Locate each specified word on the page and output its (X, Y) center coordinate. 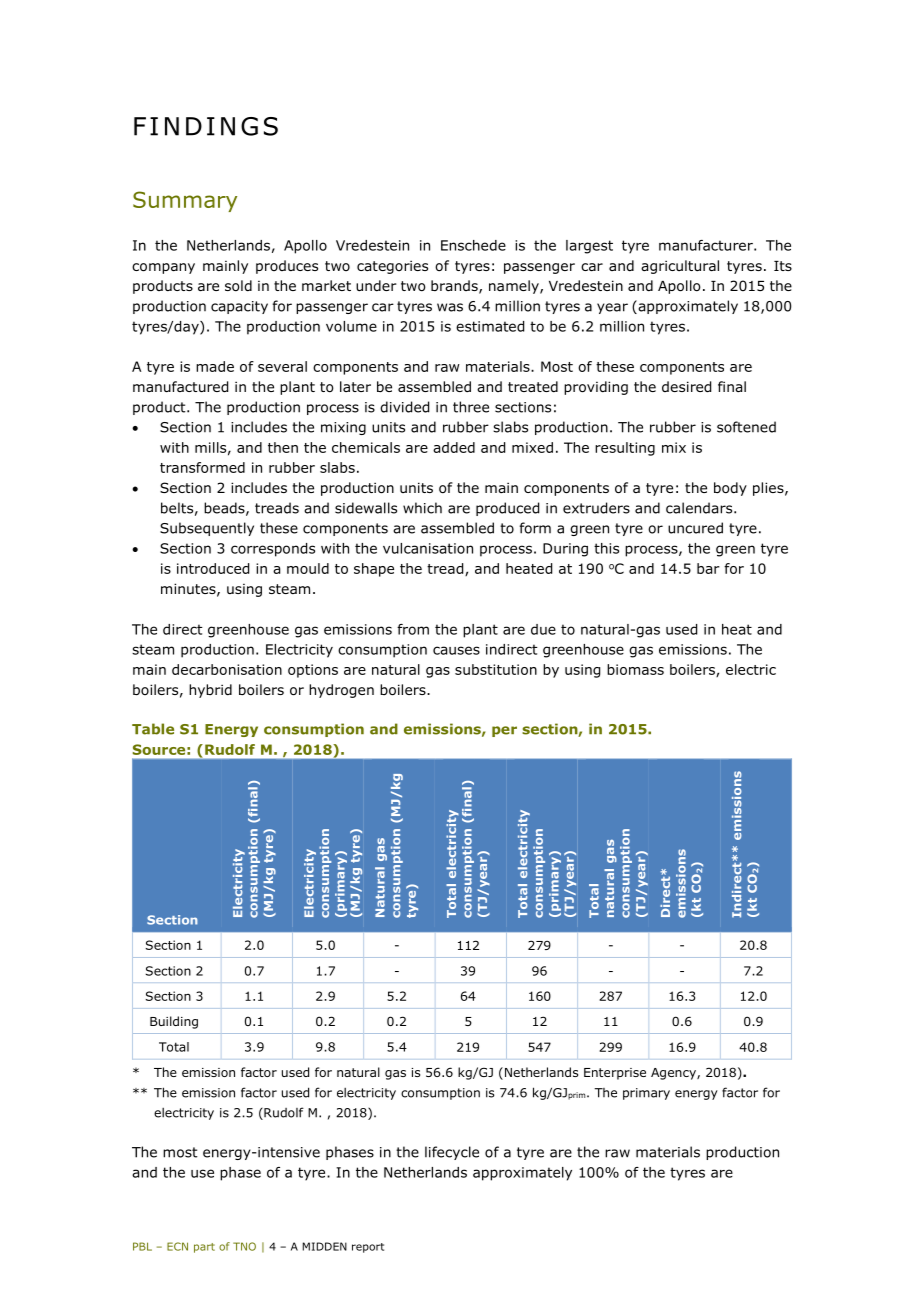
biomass (635, 669)
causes (456, 650)
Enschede (473, 245)
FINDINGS (206, 126)
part (204, 1248)
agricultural (680, 267)
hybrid (210, 691)
